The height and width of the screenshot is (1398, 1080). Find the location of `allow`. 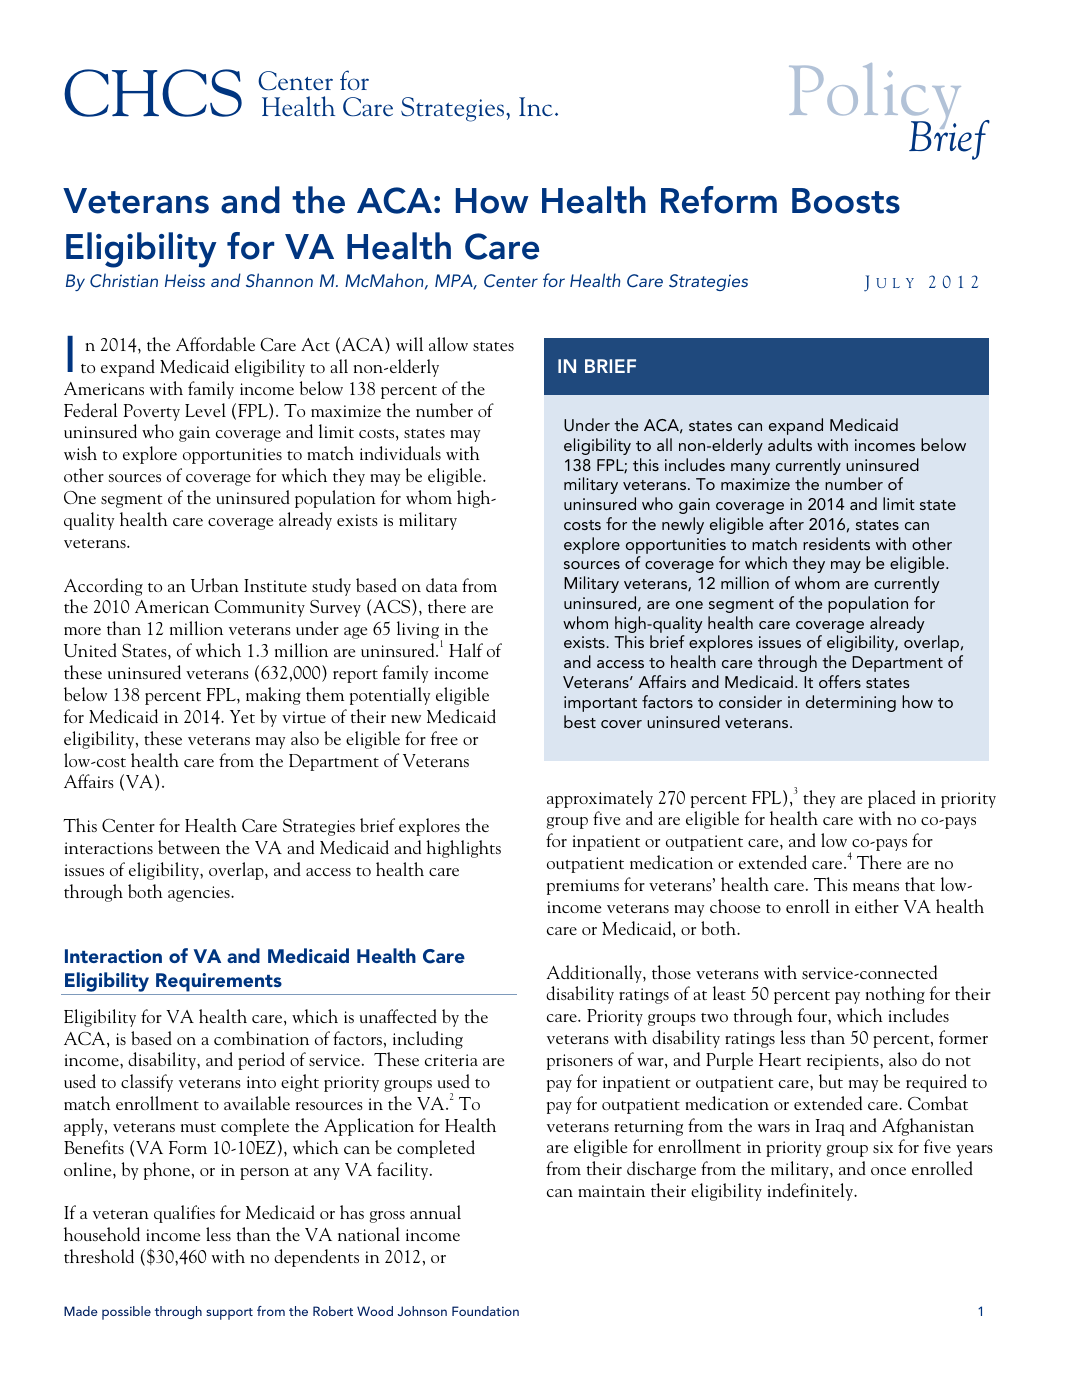

allow is located at coordinates (448, 344).
